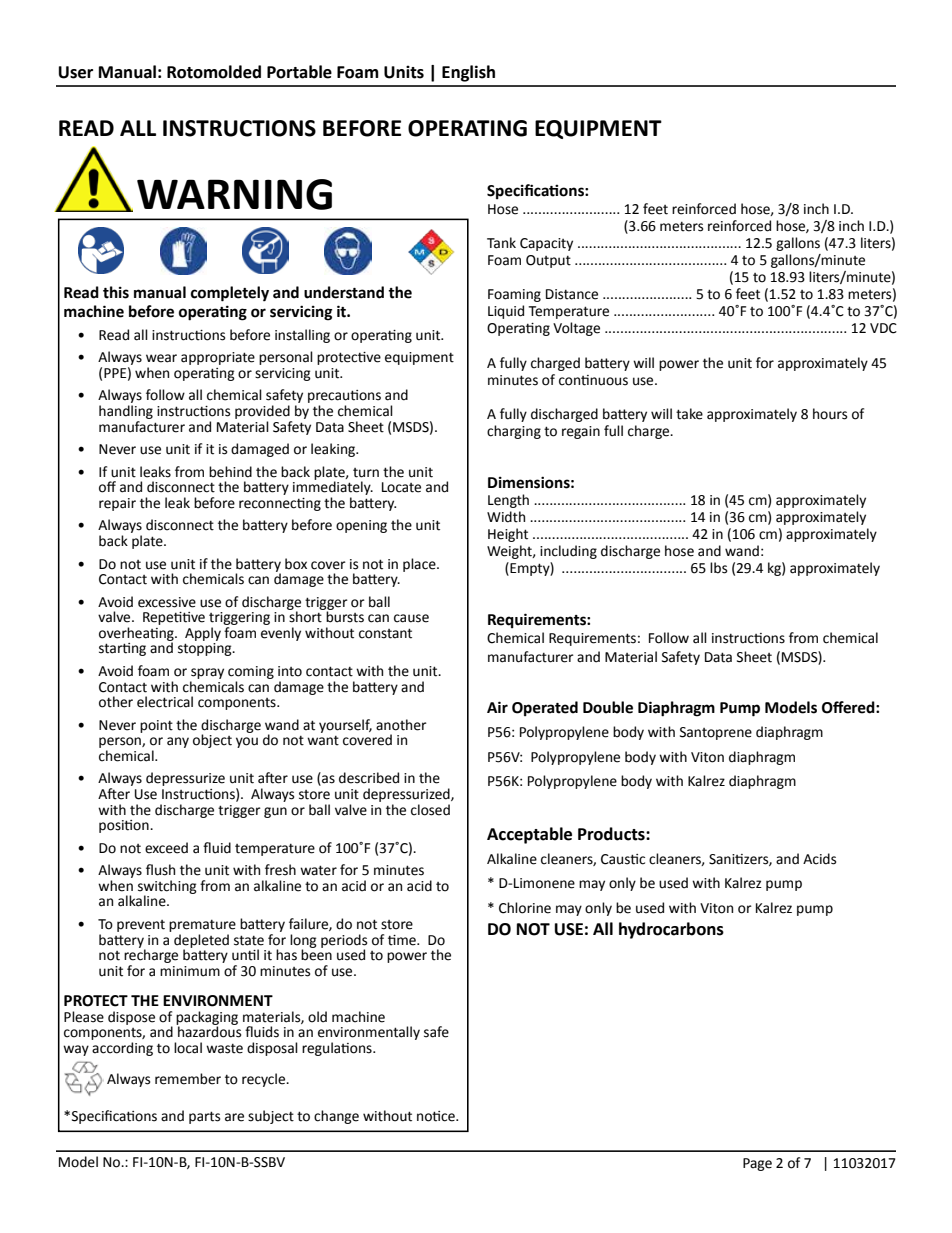 The width and height of the page is (952, 1233). I want to click on English, so click(468, 73).
